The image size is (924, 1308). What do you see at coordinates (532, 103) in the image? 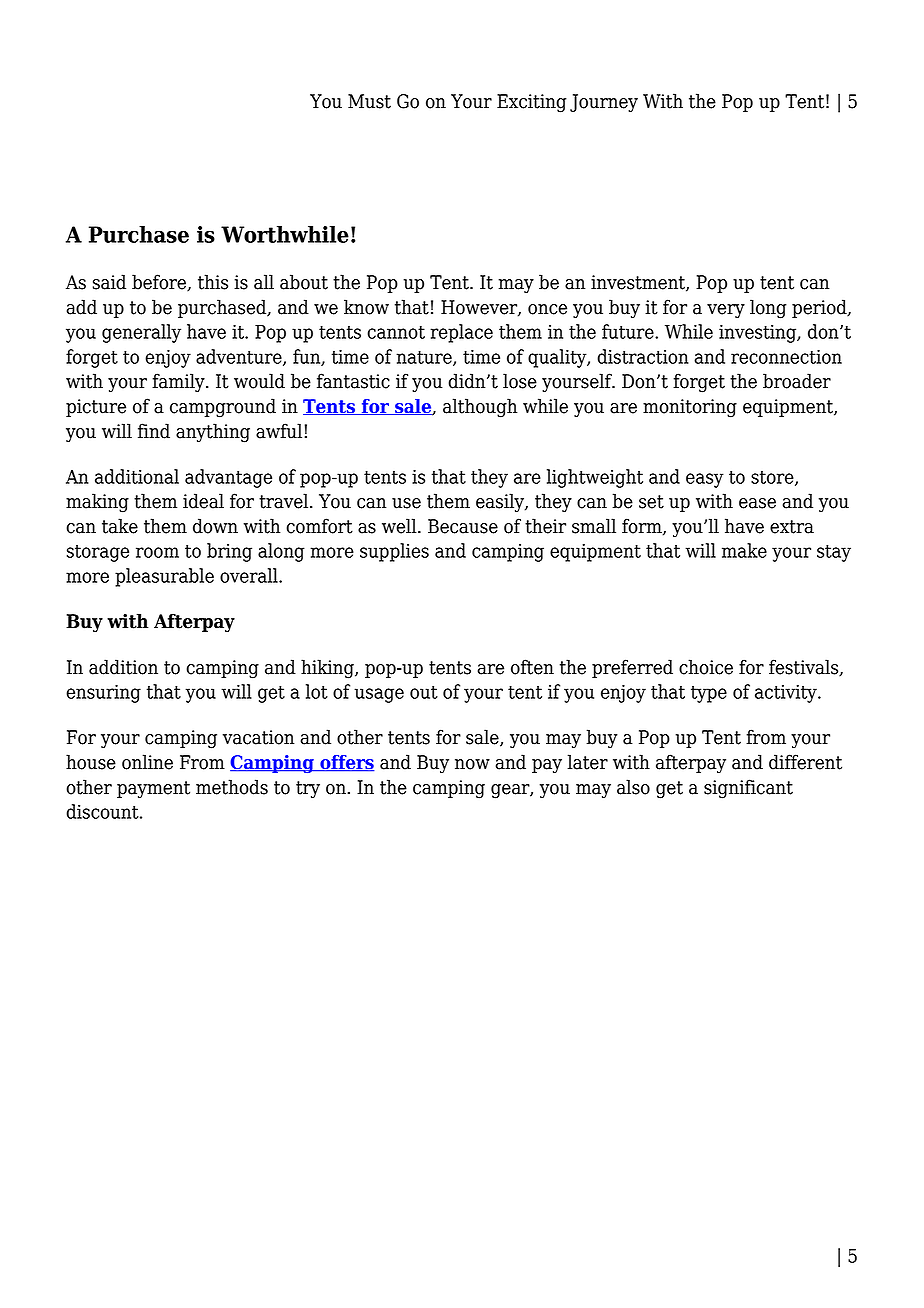
I see `Exciting` at bounding box center [532, 103].
